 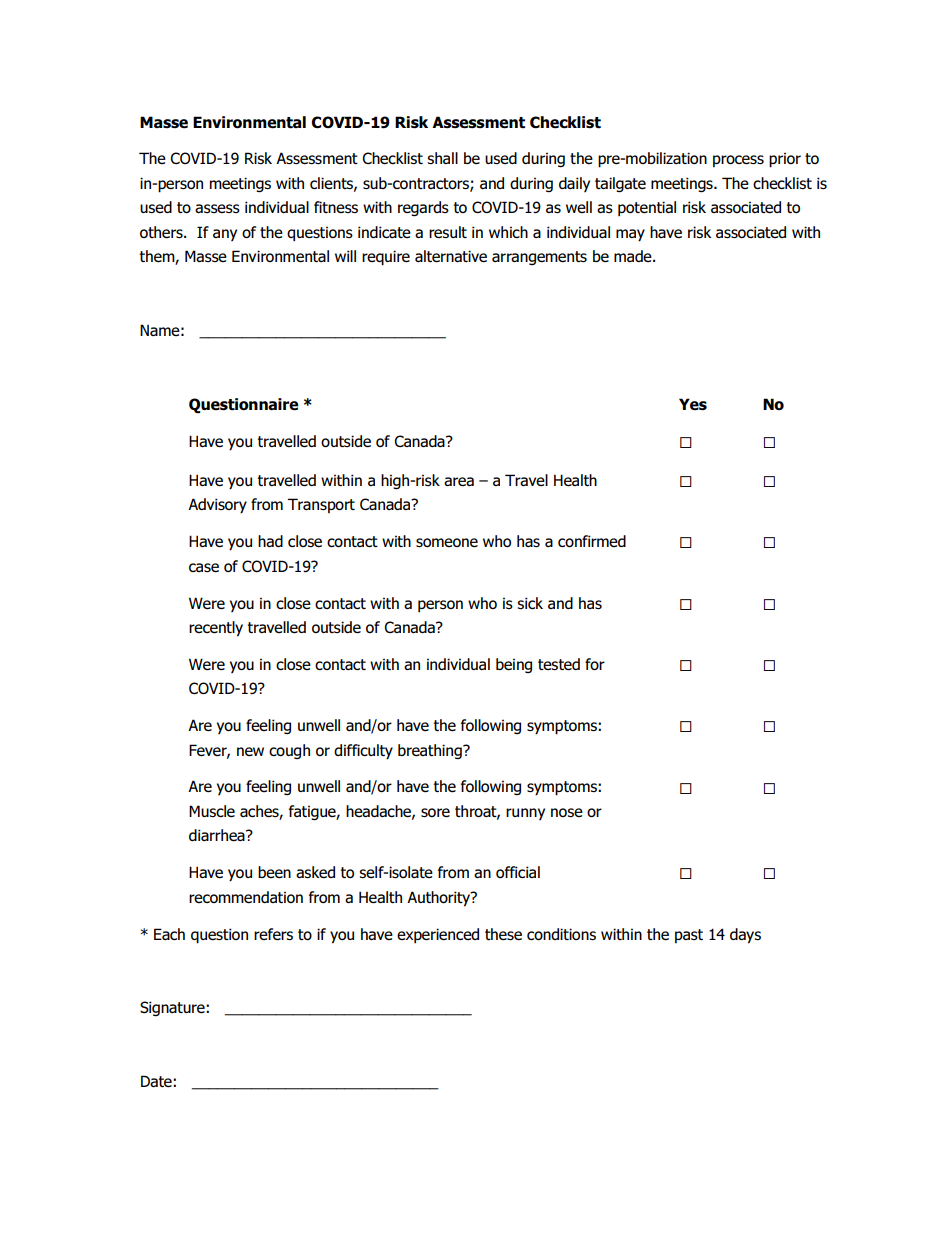 What do you see at coordinates (225, 235) in the document?
I see `any` at bounding box center [225, 235].
